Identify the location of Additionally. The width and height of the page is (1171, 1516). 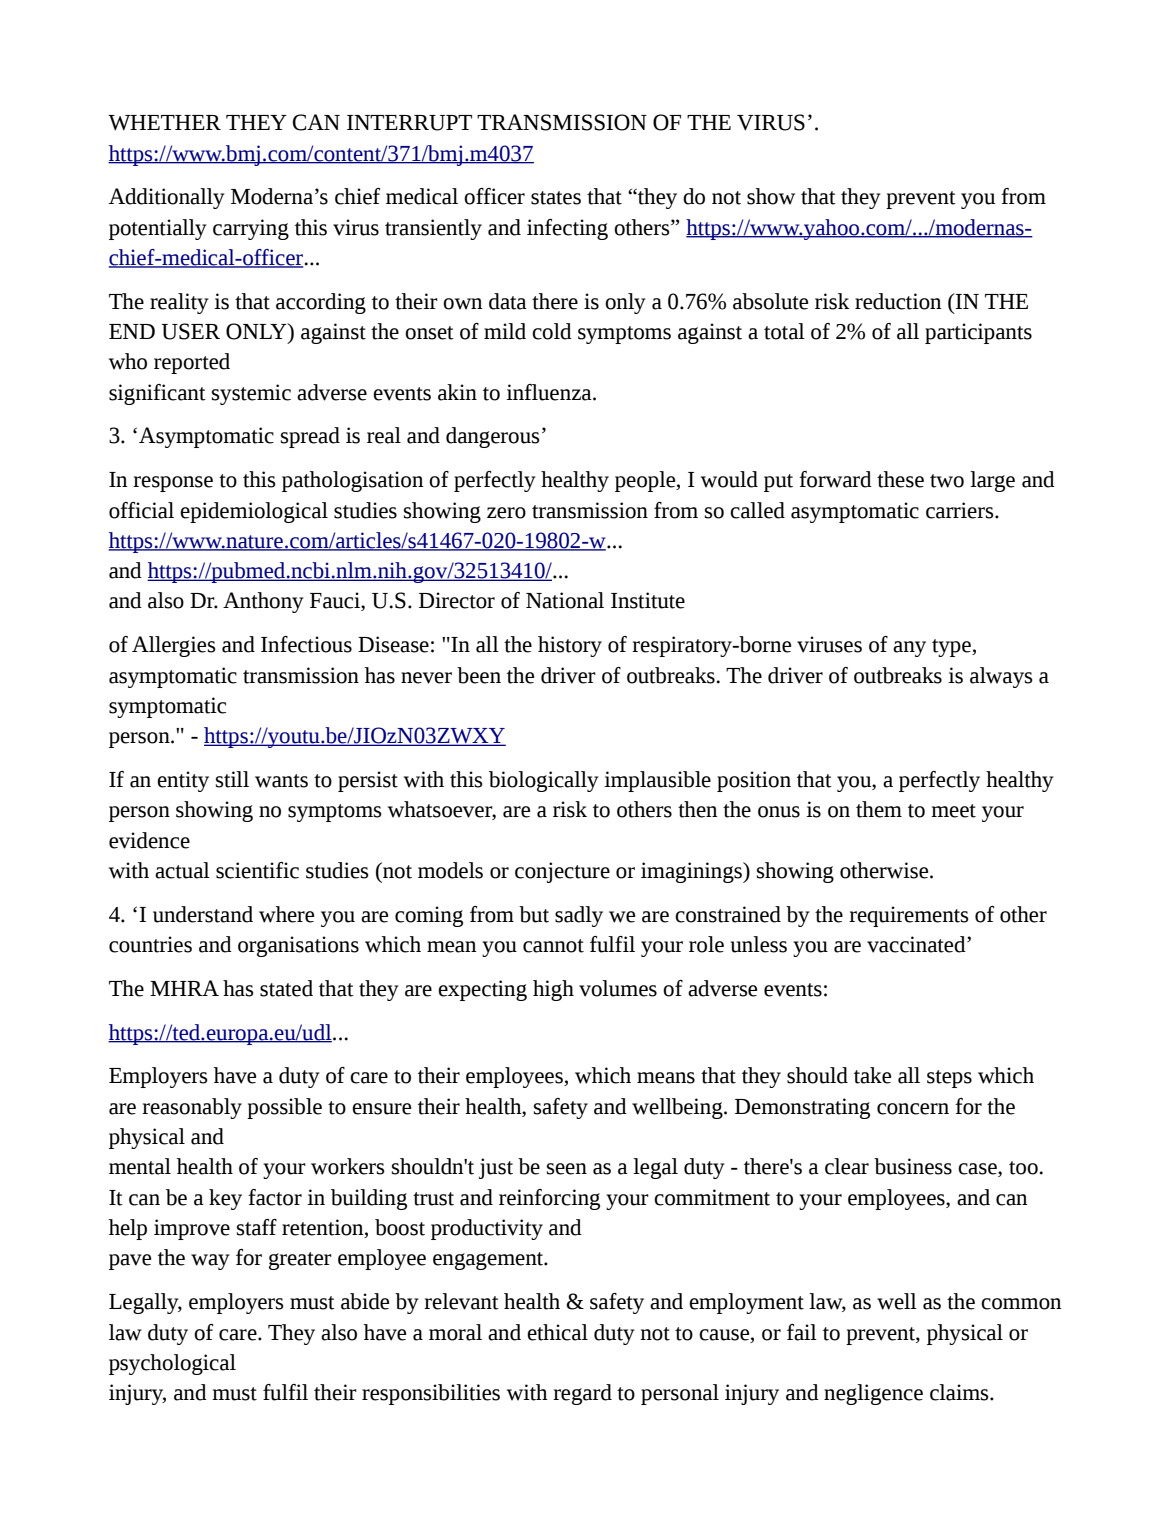
(166, 198).
